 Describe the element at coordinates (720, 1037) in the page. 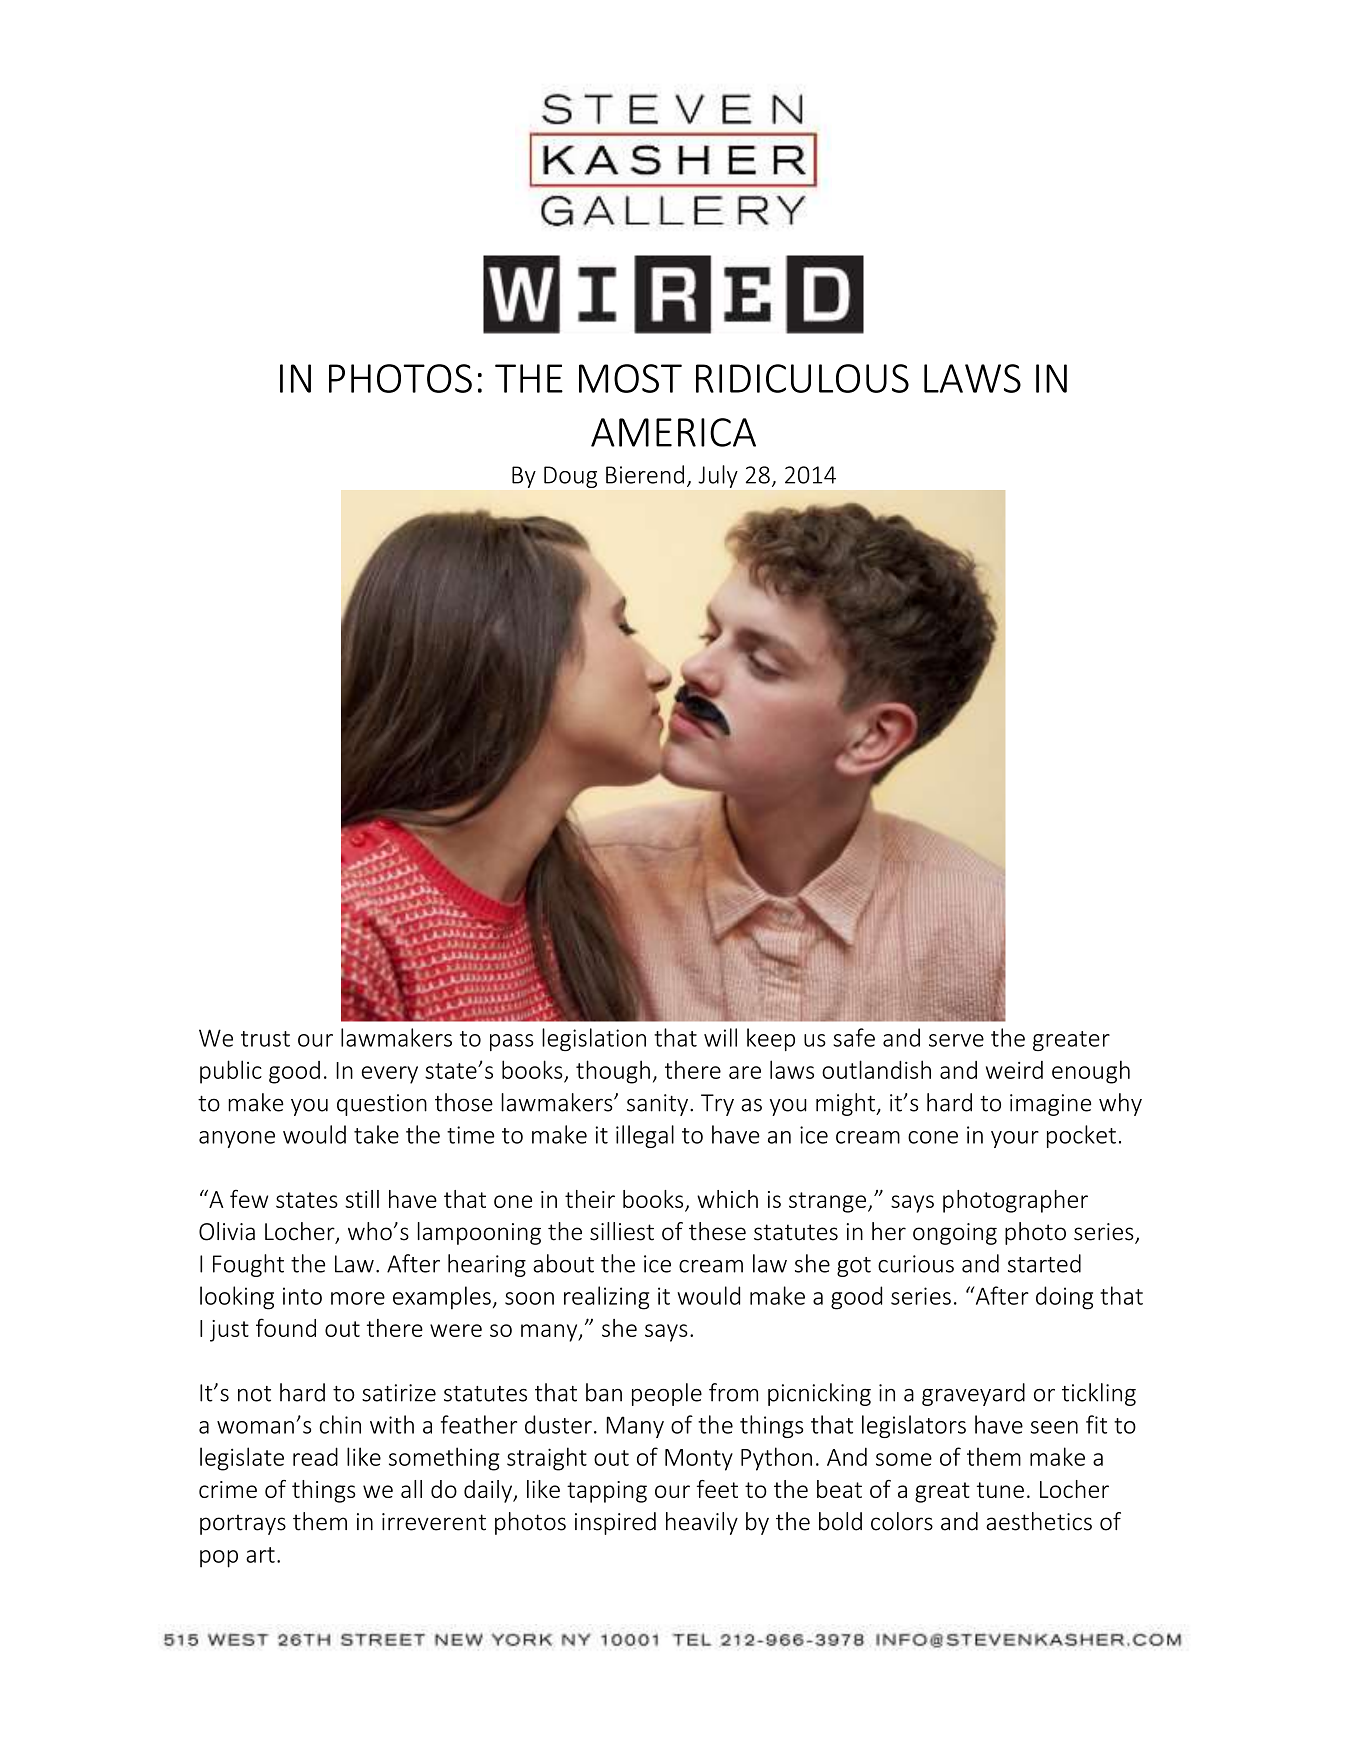

I see `will` at that location.
